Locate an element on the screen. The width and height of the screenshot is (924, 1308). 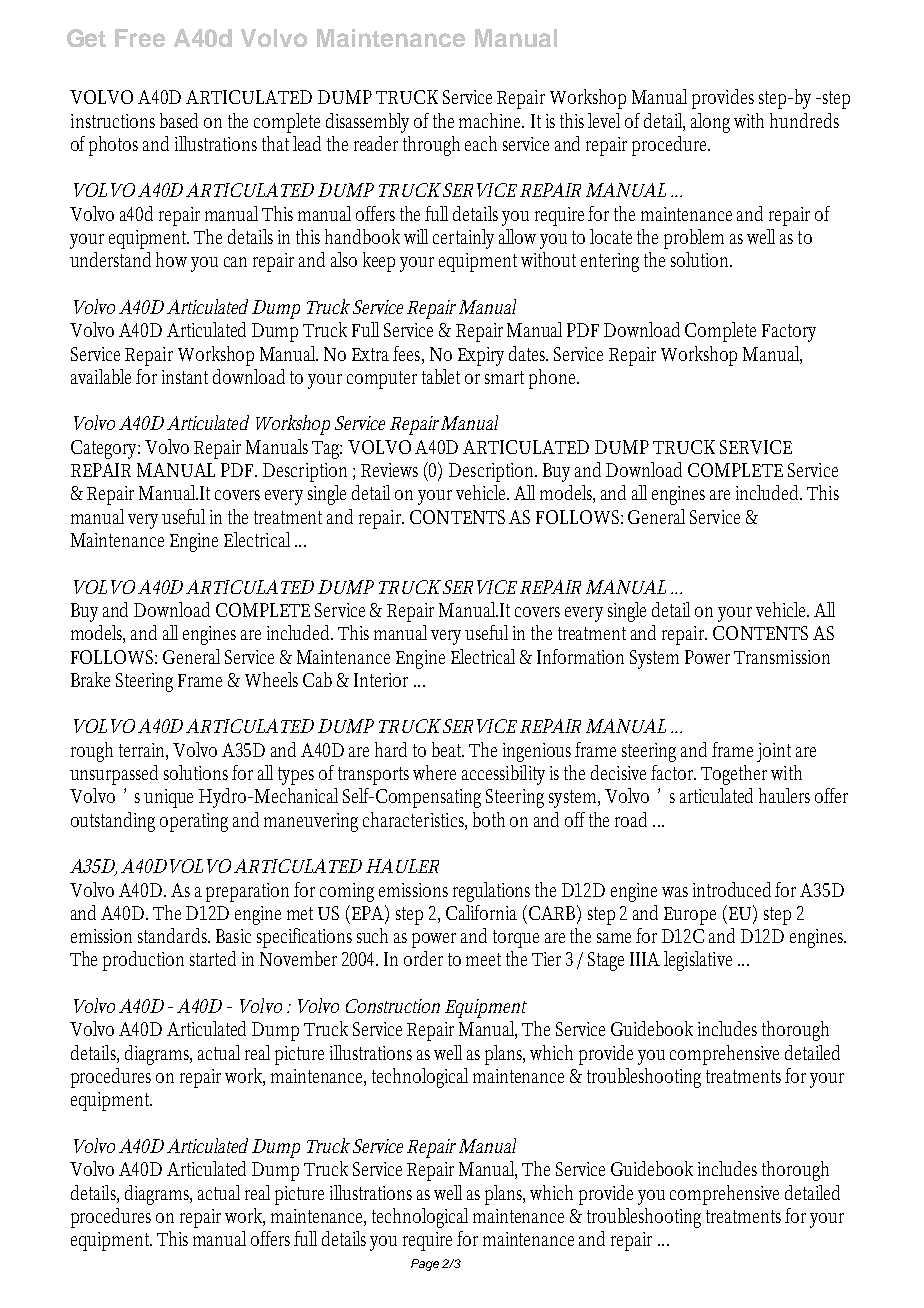
based is located at coordinates (179, 120).
